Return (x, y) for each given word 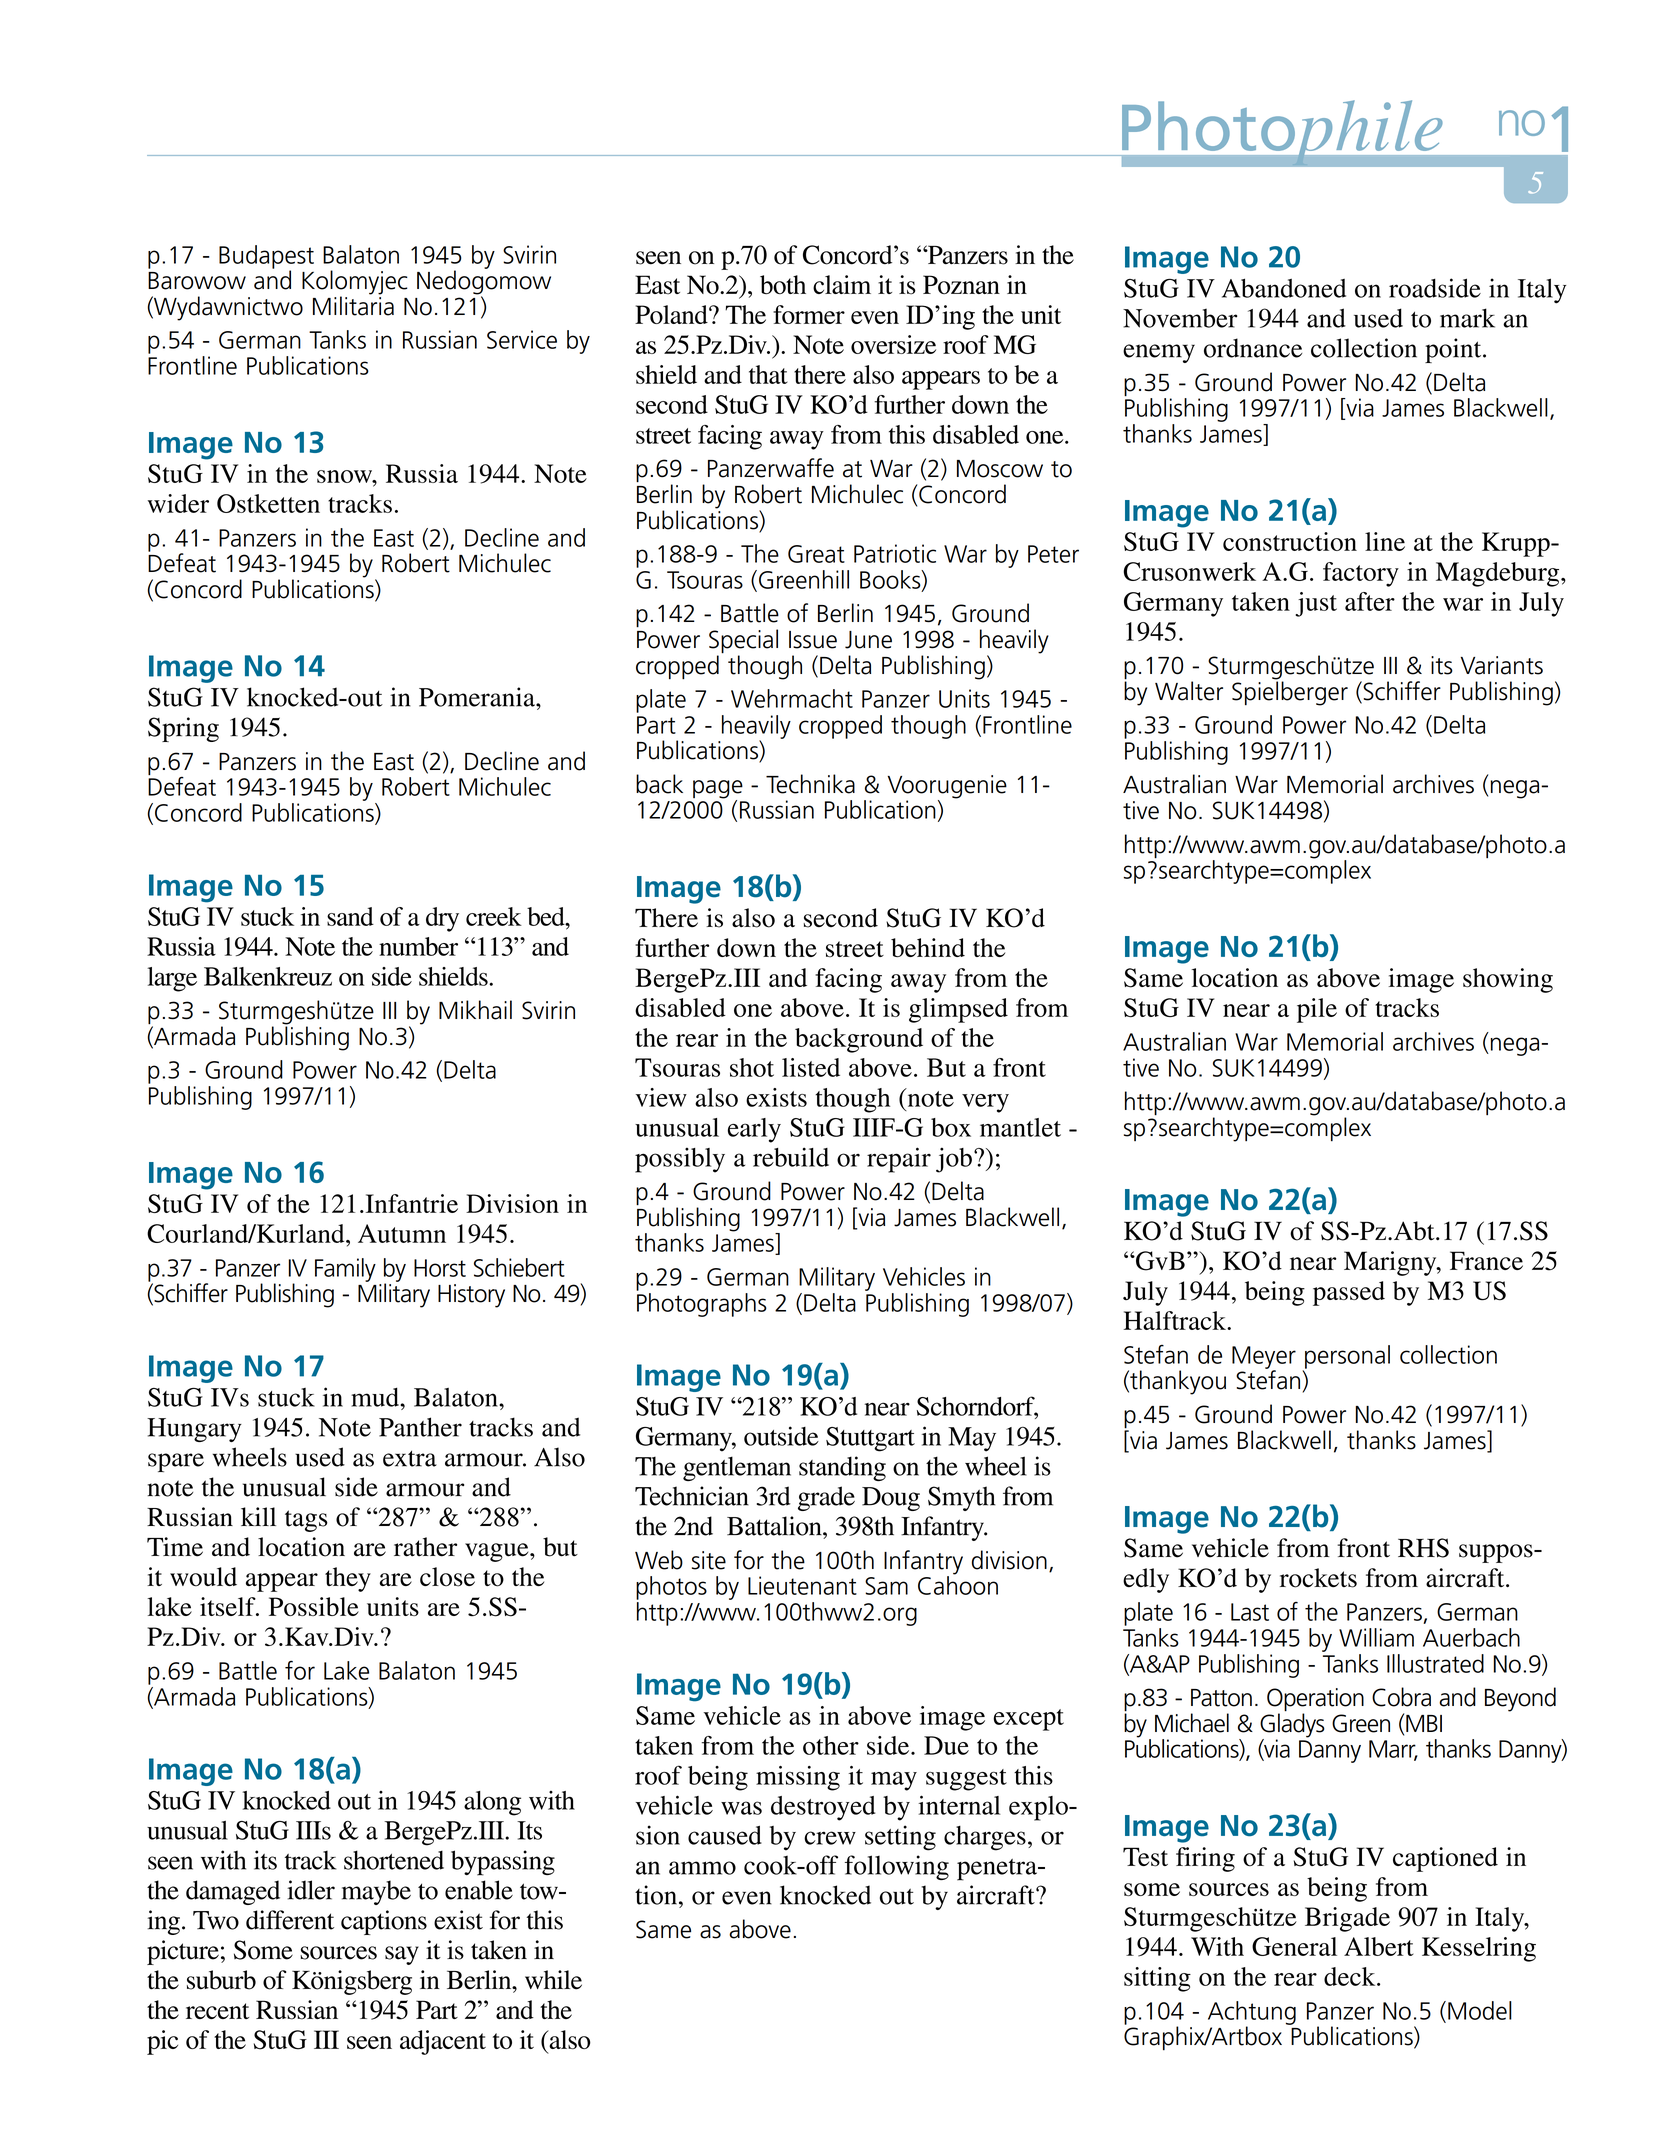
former (809, 314)
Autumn (402, 1233)
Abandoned (1284, 288)
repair (899, 1160)
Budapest (266, 258)
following (897, 1867)
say (402, 1955)
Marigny (1391, 1263)
